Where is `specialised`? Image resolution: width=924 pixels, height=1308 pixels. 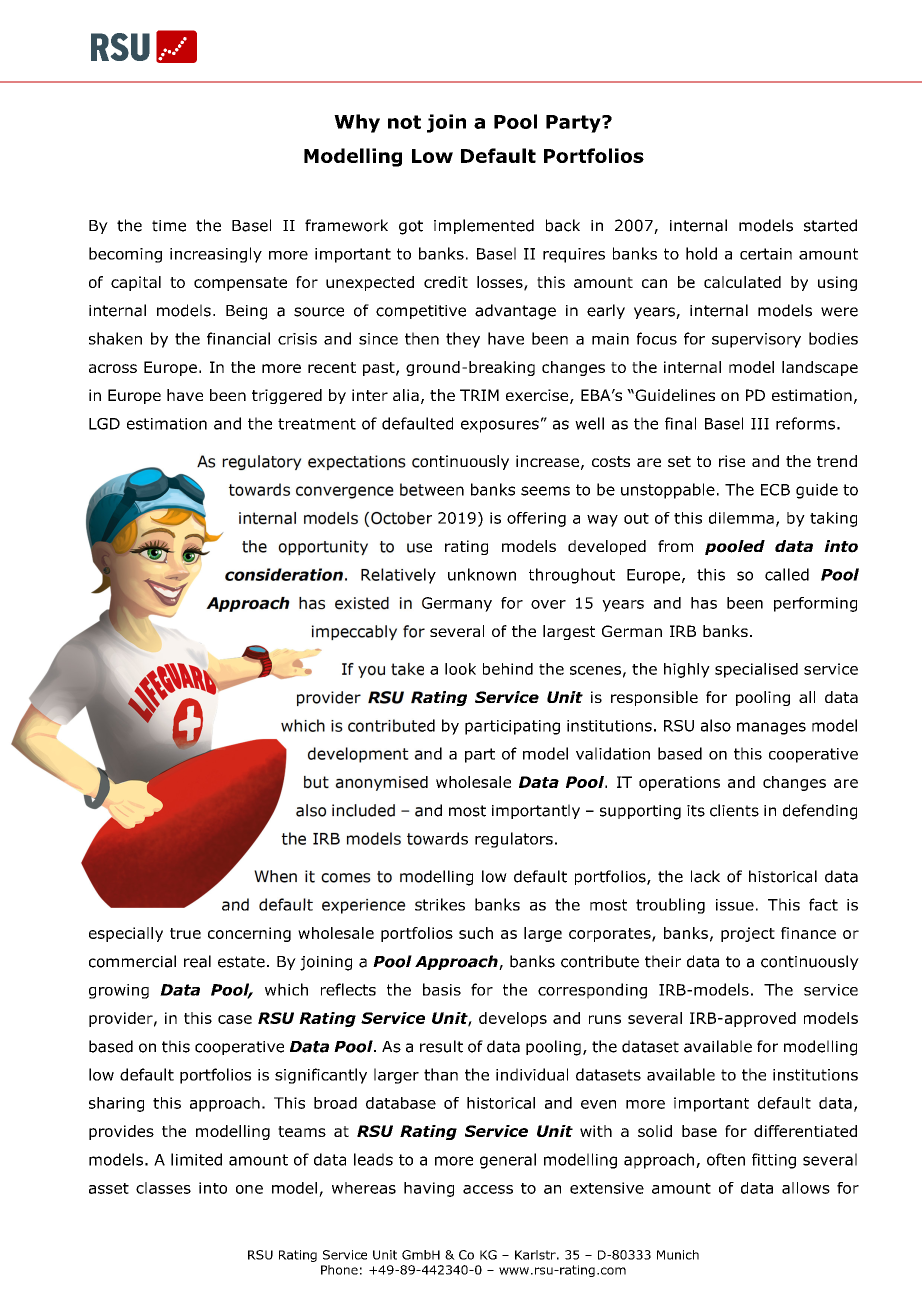
specialised is located at coordinates (756, 670).
